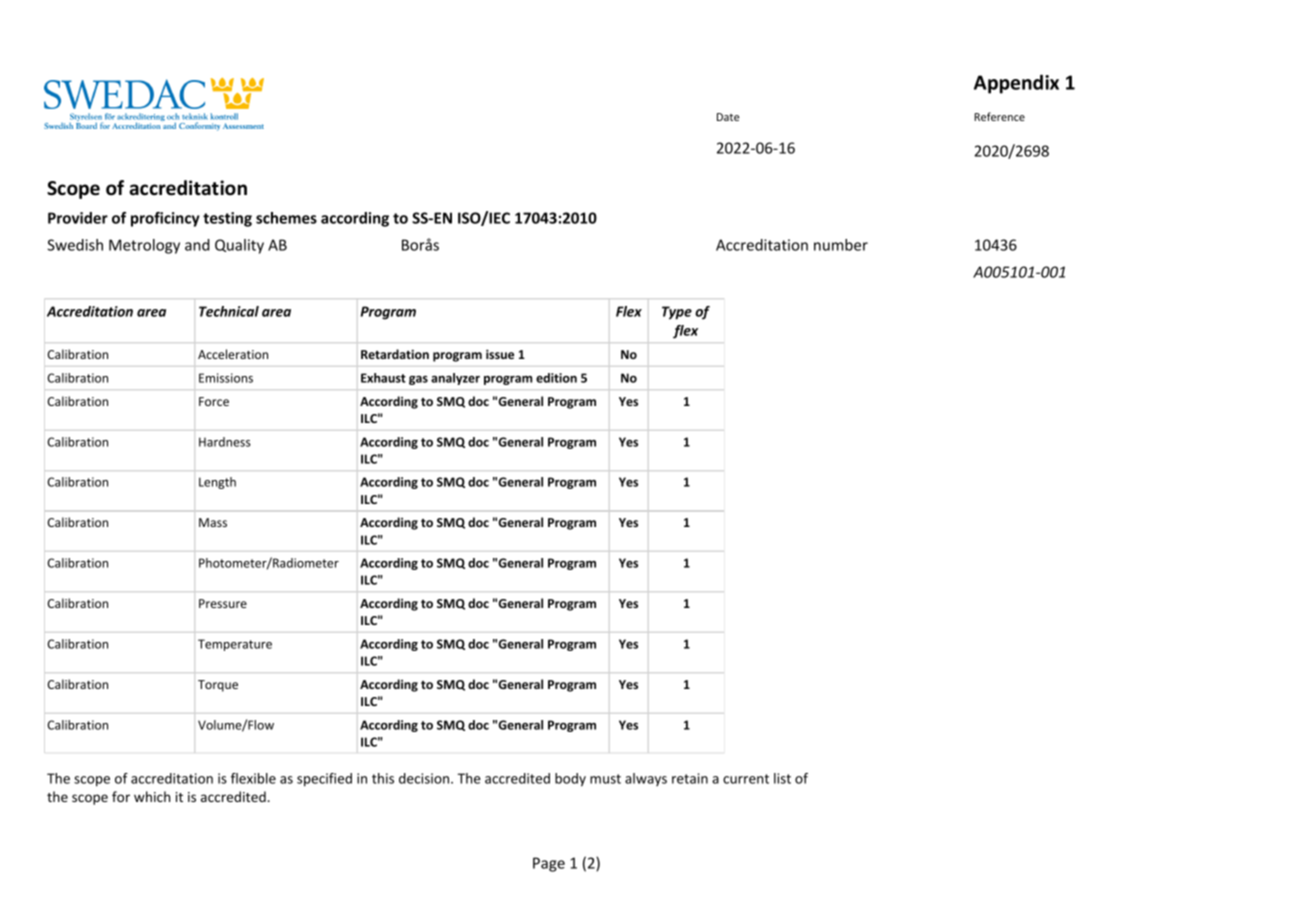 The image size is (1308, 924). Describe the element at coordinates (217, 483) in the screenshot. I see `Length` at that location.
